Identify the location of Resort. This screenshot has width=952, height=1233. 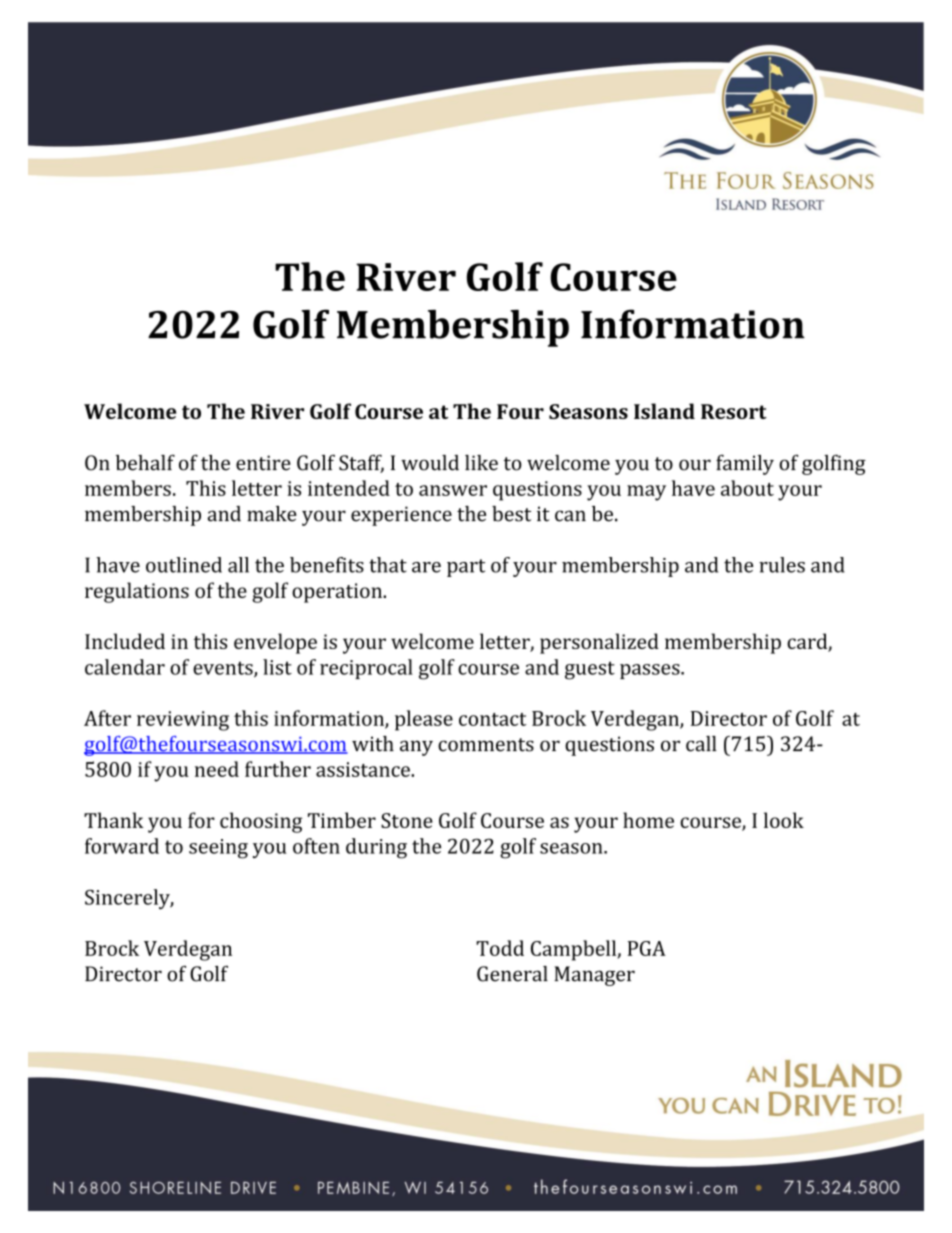
(734, 411).
